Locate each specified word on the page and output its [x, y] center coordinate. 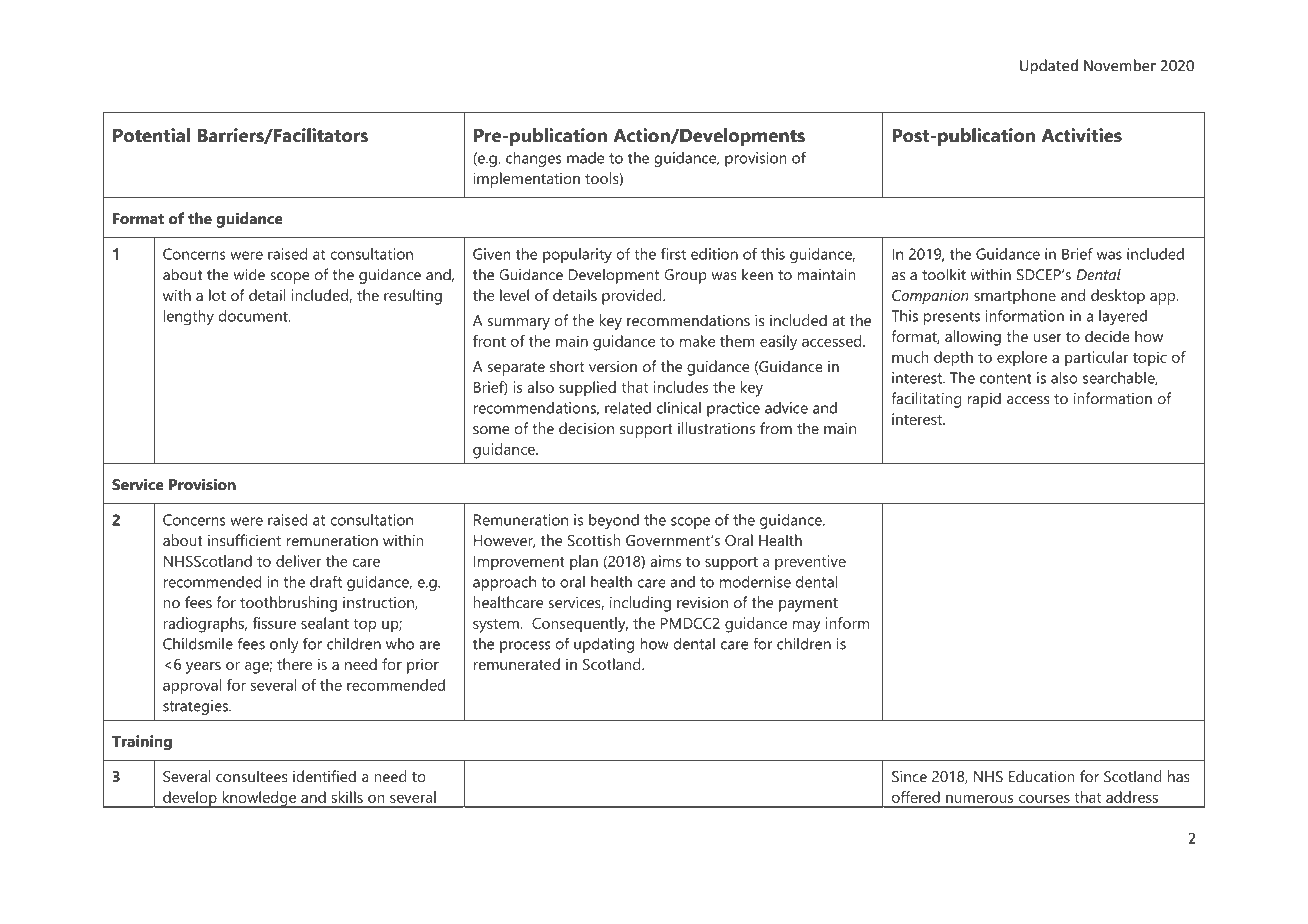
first [673, 254]
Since [909, 776]
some [491, 430]
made [585, 158]
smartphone [1015, 297]
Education [1041, 776]
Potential [151, 135]
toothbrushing [288, 604]
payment [808, 605]
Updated [1049, 66]
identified [324, 776]
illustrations [716, 428]
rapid [984, 400]
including [640, 604]
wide [249, 274]
